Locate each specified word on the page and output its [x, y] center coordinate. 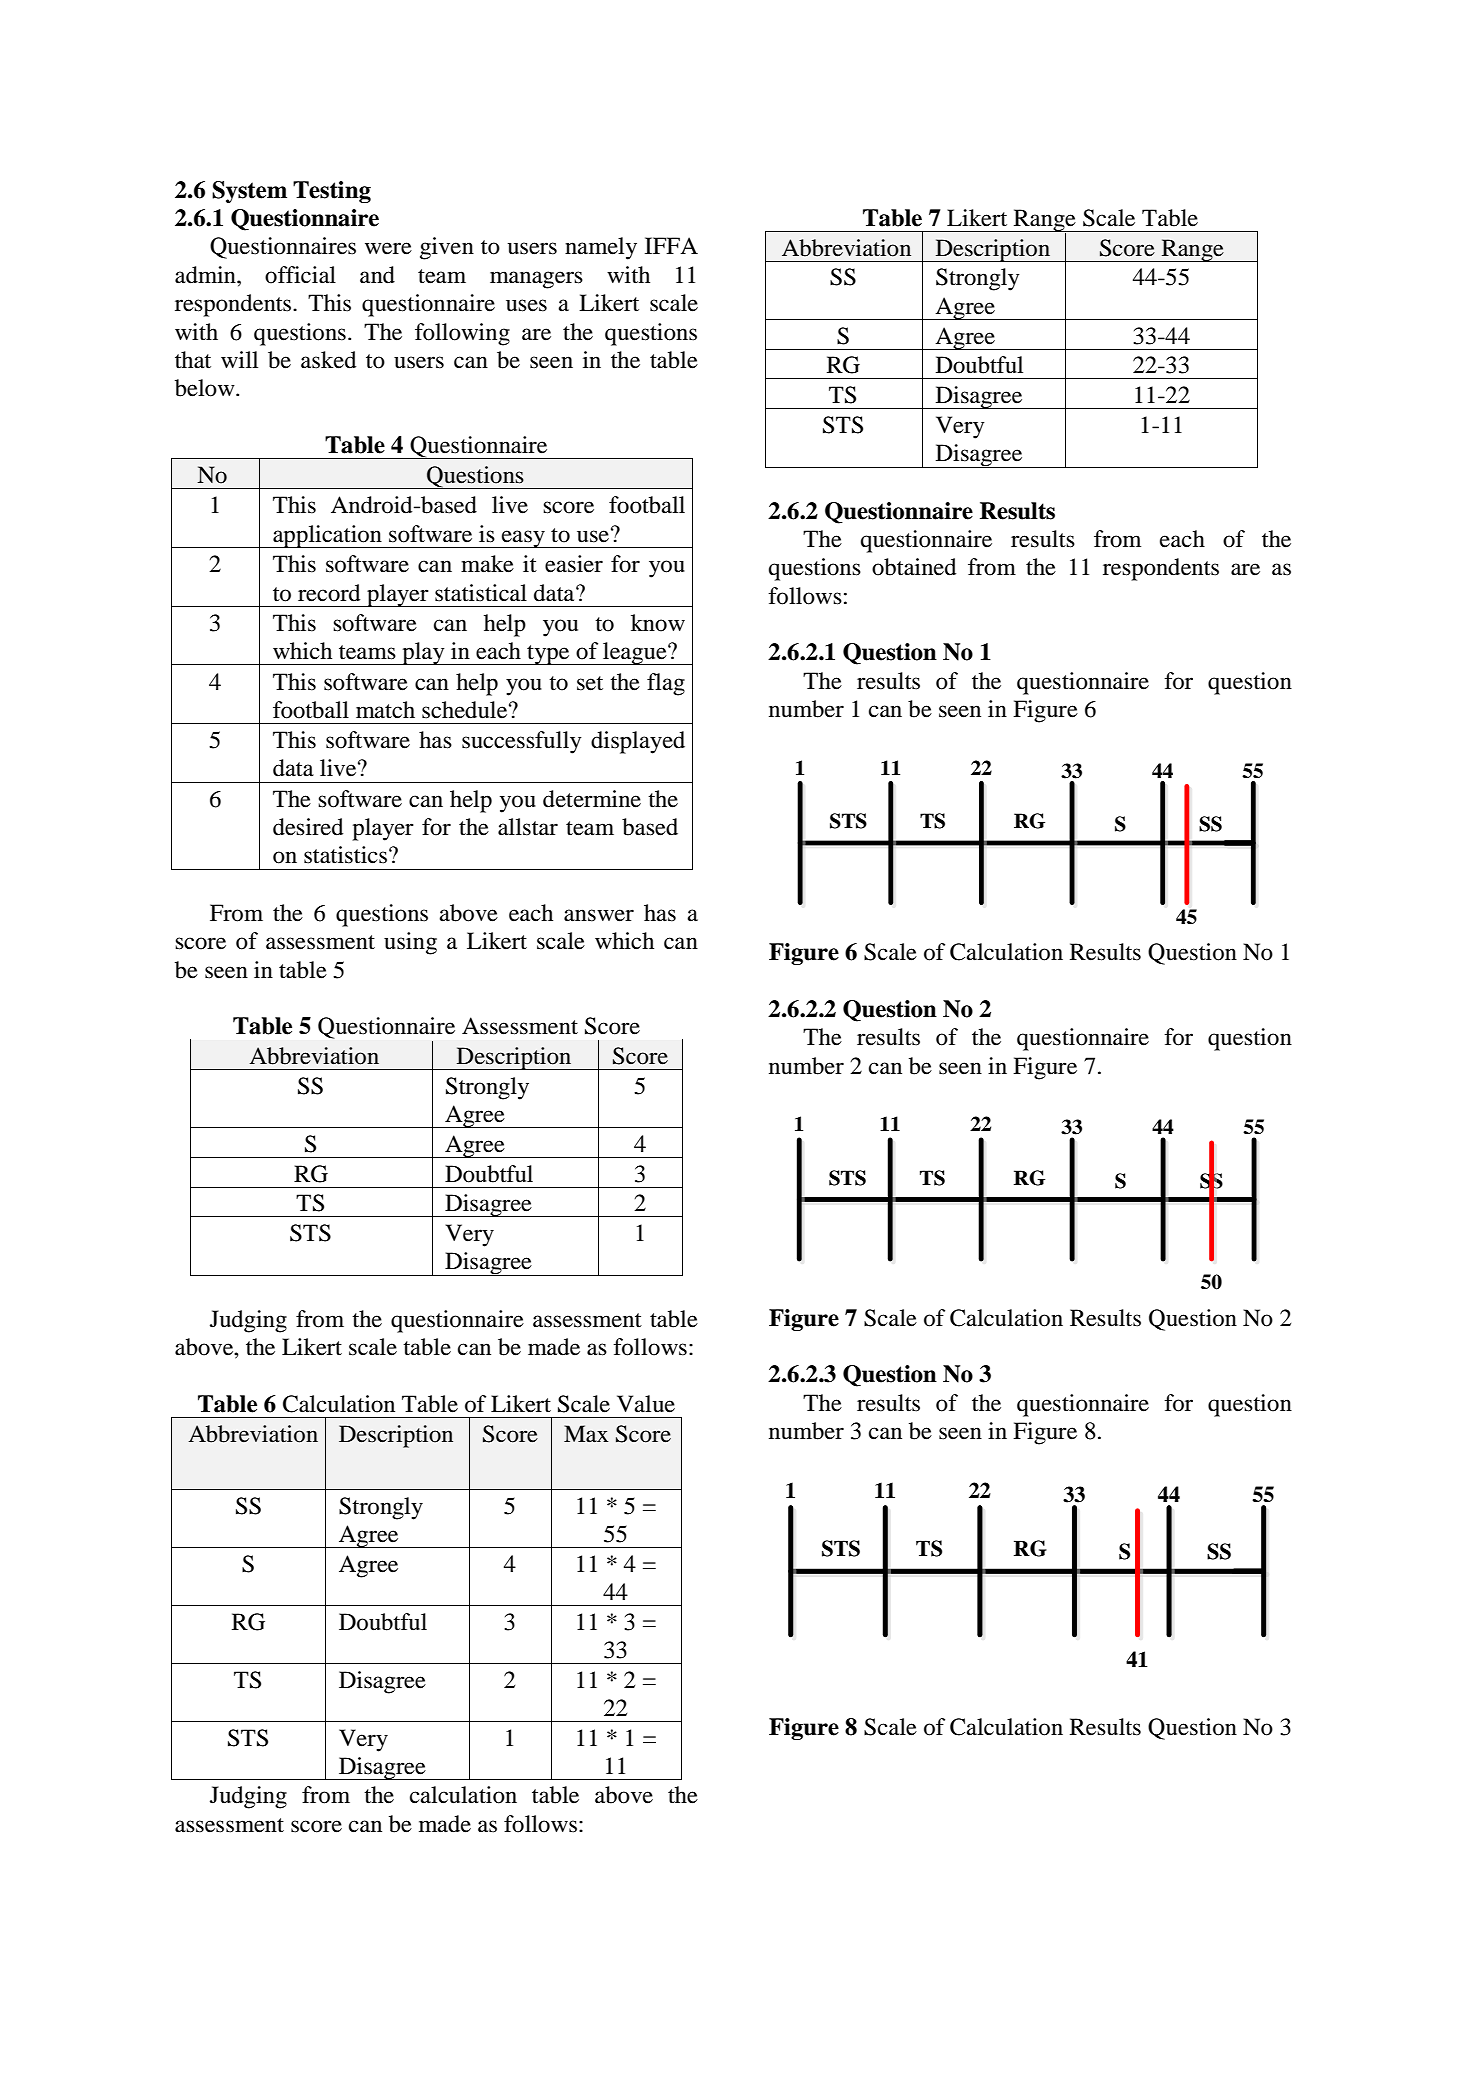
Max [586, 1434]
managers [536, 280]
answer [599, 915]
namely [601, 248]
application [327, 536]
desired [308, 827]
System [249, 192]
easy [523, 539]
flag [666, 684]
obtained [914, 567]
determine [592, 799]
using [410, 943]
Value [646, 1404]
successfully [522, 742]
